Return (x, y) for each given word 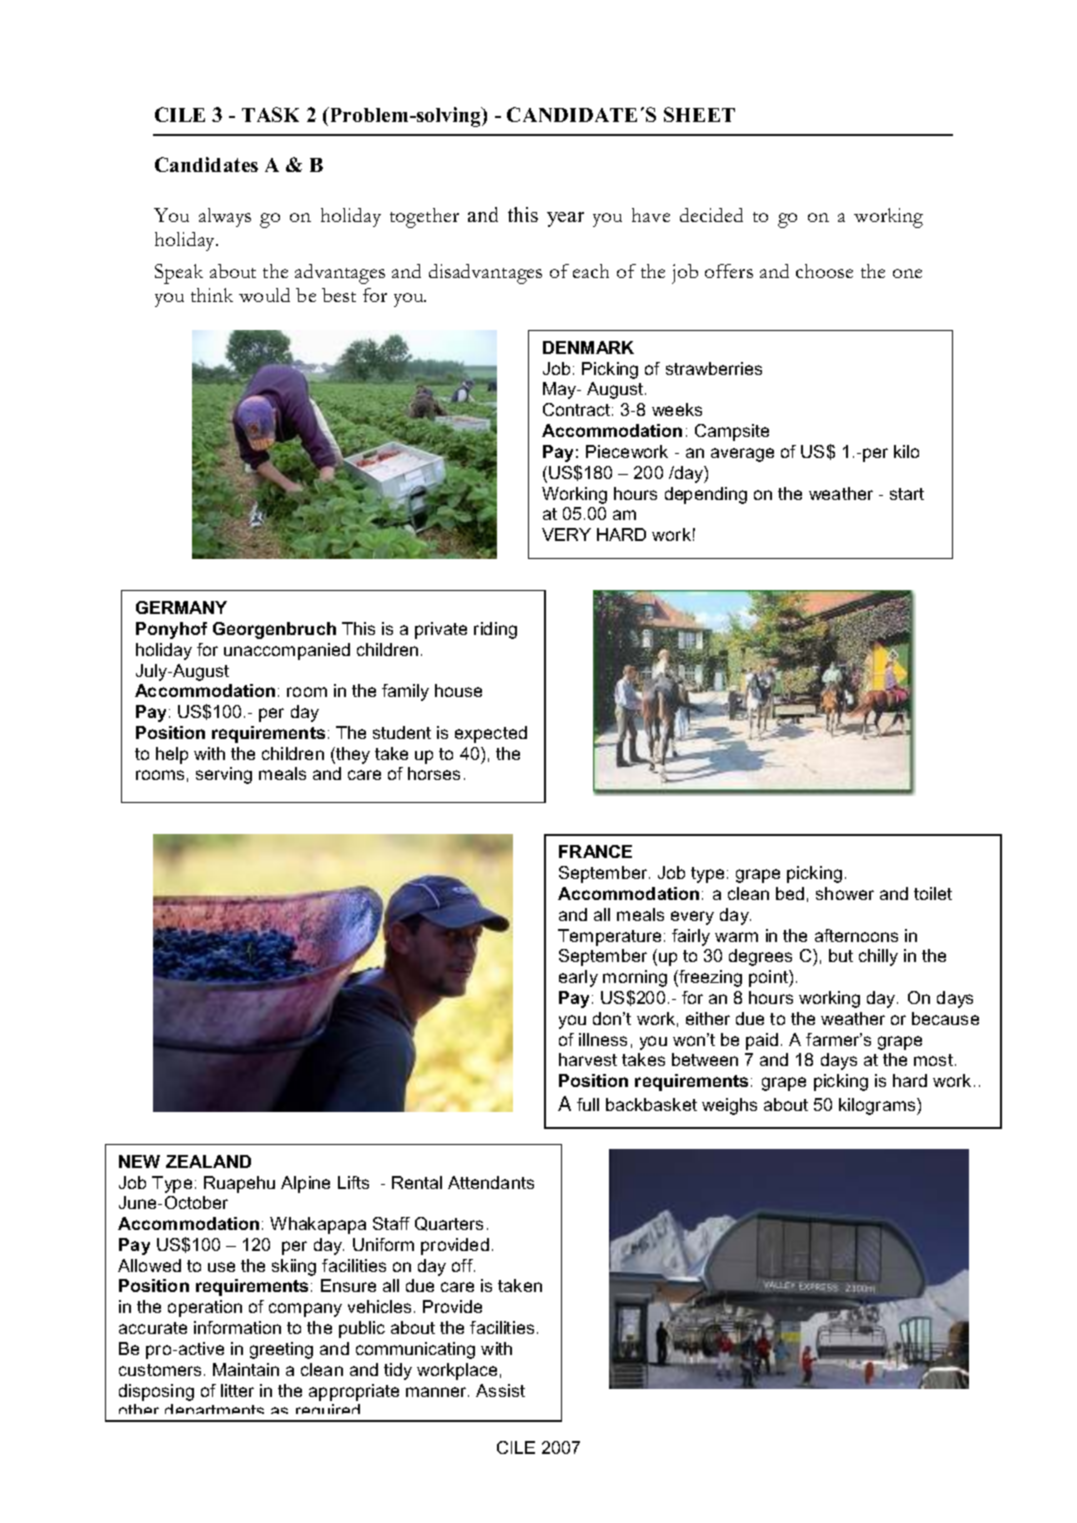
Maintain (246, 1369)
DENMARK (588, 347)
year (565, 219)
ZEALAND (208, 1161)
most (933, 1060)
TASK (270, 114)
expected (491, 734)
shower (845, 893)
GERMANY (181, 607)
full (588, 1104)
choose (824, 271)
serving (224, 775)
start (907, 494)
